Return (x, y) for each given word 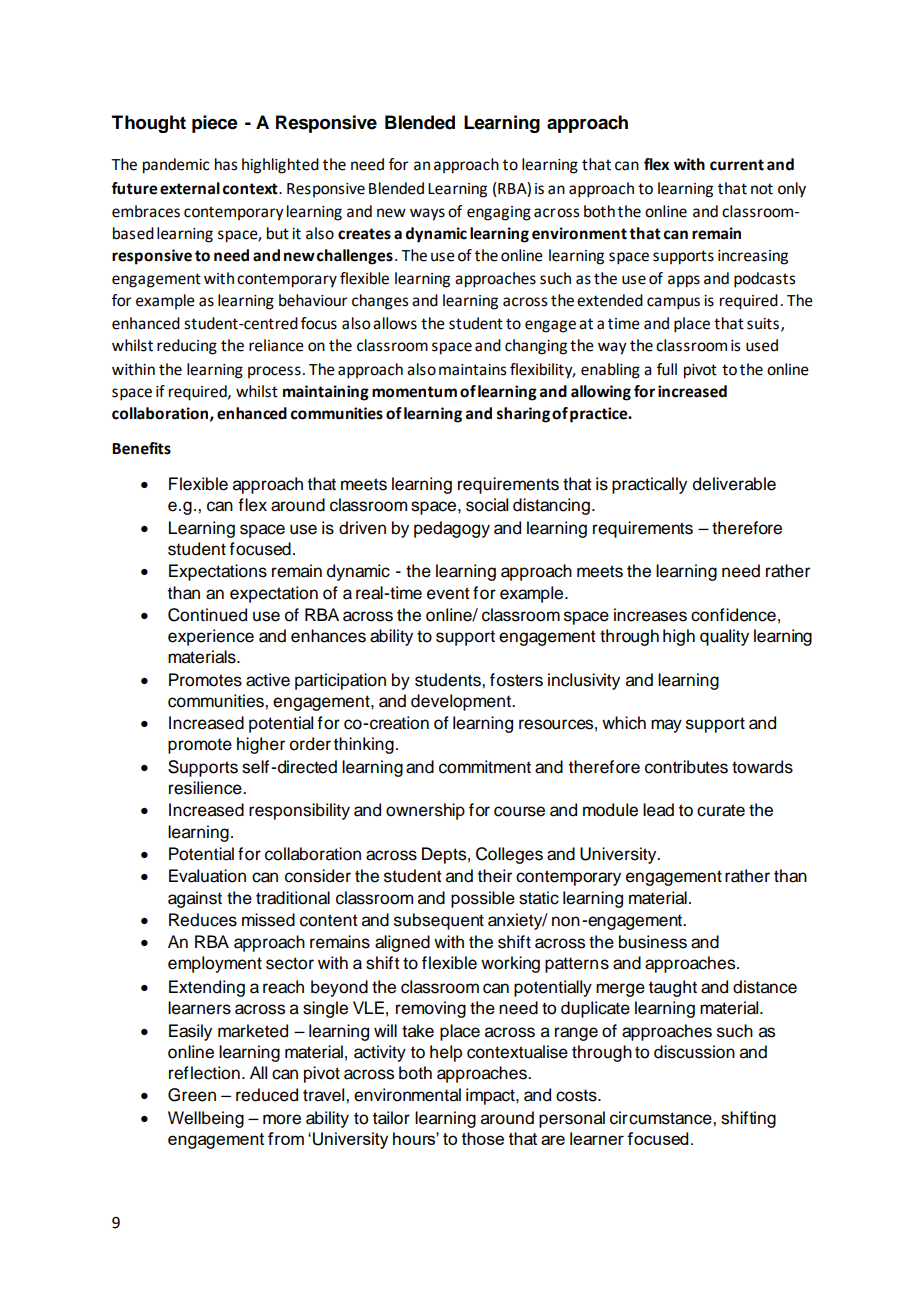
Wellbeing (206, 1119)
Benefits (141, 448)
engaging (499, 213)
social (487, 505)
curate (721, 810)
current (737, 165)
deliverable (734, 484)
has (226, 164)
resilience (206, 788)
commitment (485, 767)
